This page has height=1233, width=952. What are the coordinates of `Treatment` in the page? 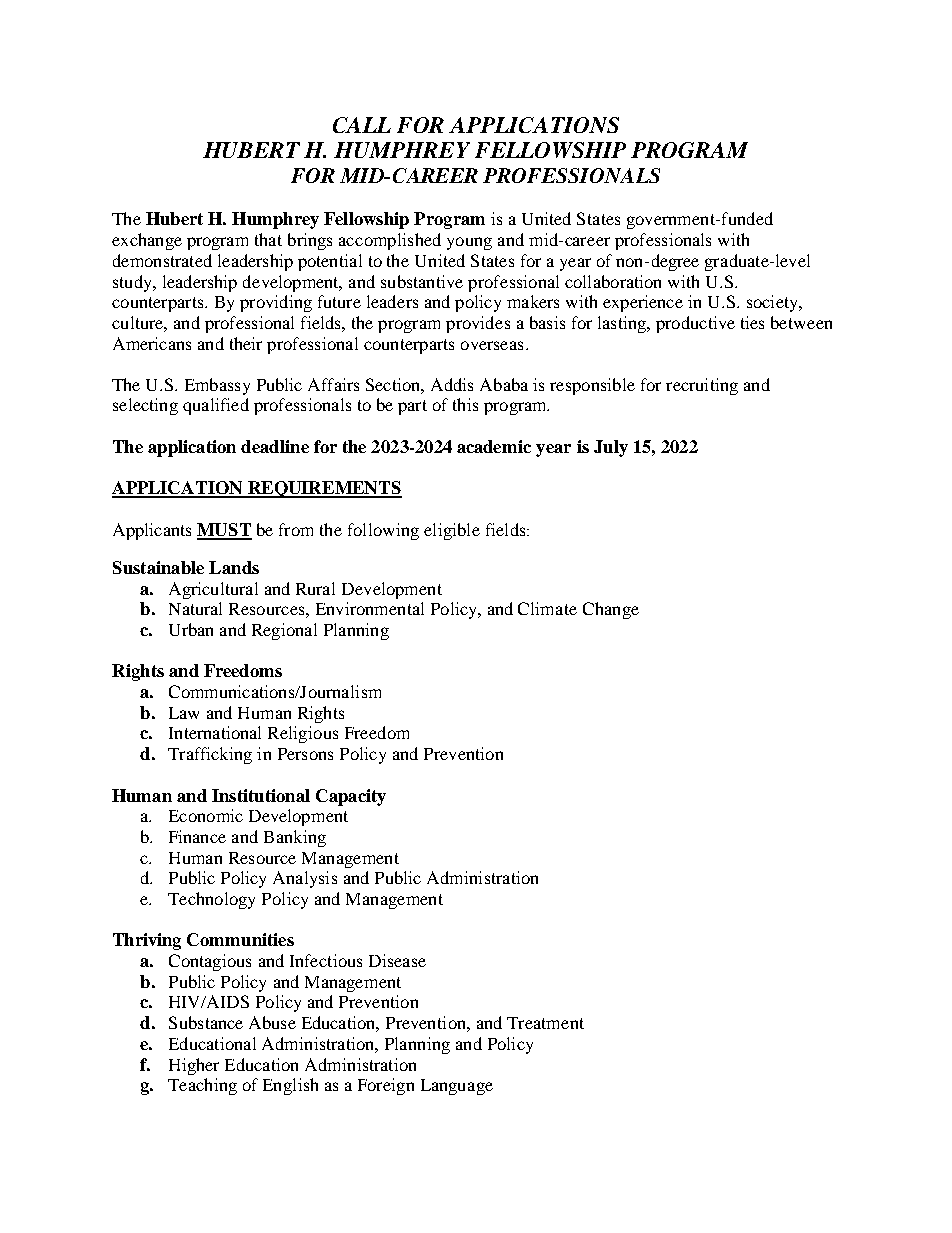 It's located at (545, 1023).
